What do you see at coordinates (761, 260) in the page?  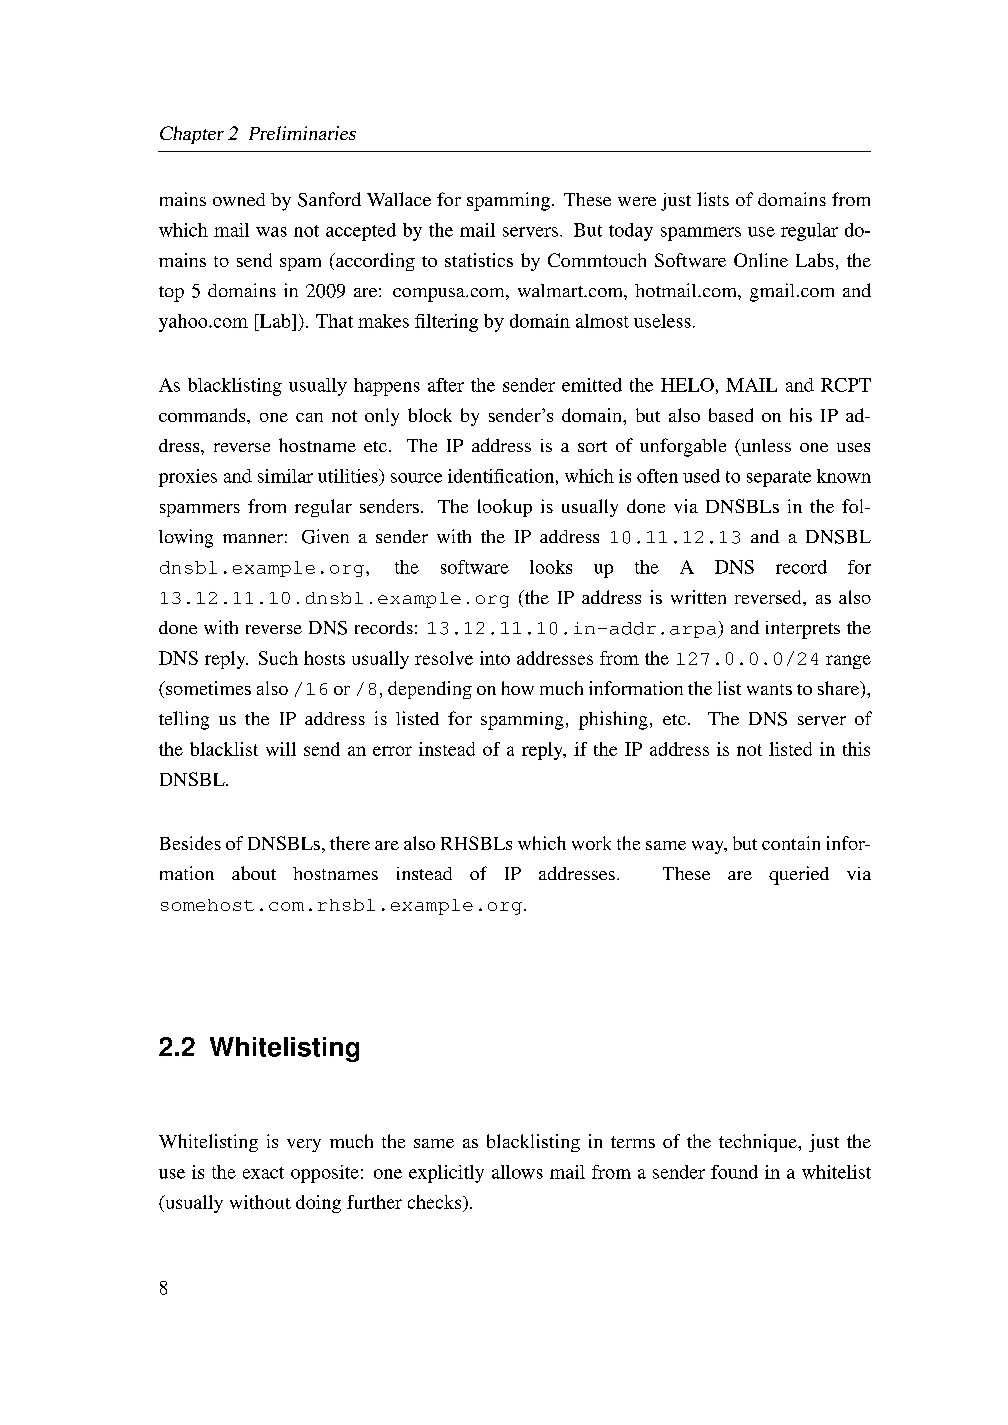 I see `Online` at bounding box center [761, 260].
